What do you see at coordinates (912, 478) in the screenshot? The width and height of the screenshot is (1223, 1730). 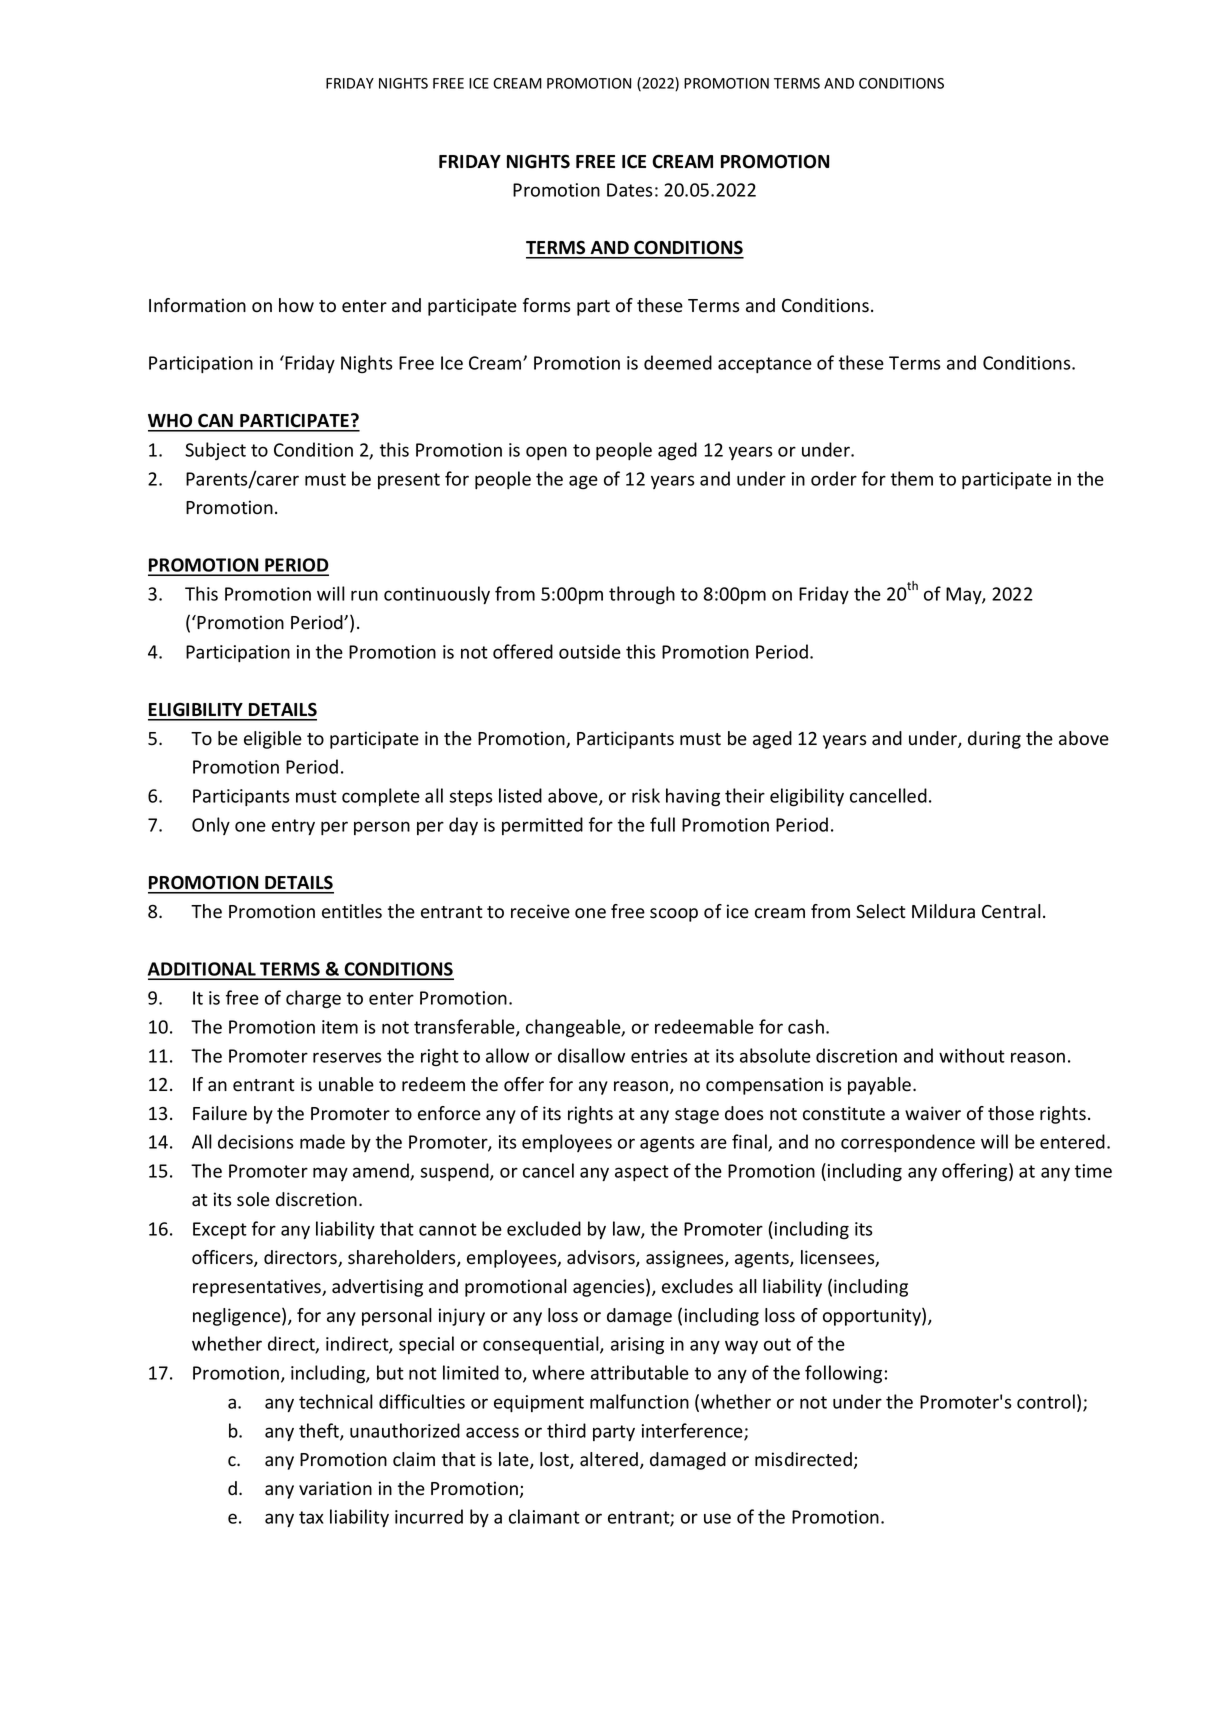 I see `them` at bounding box center [912, 478].
